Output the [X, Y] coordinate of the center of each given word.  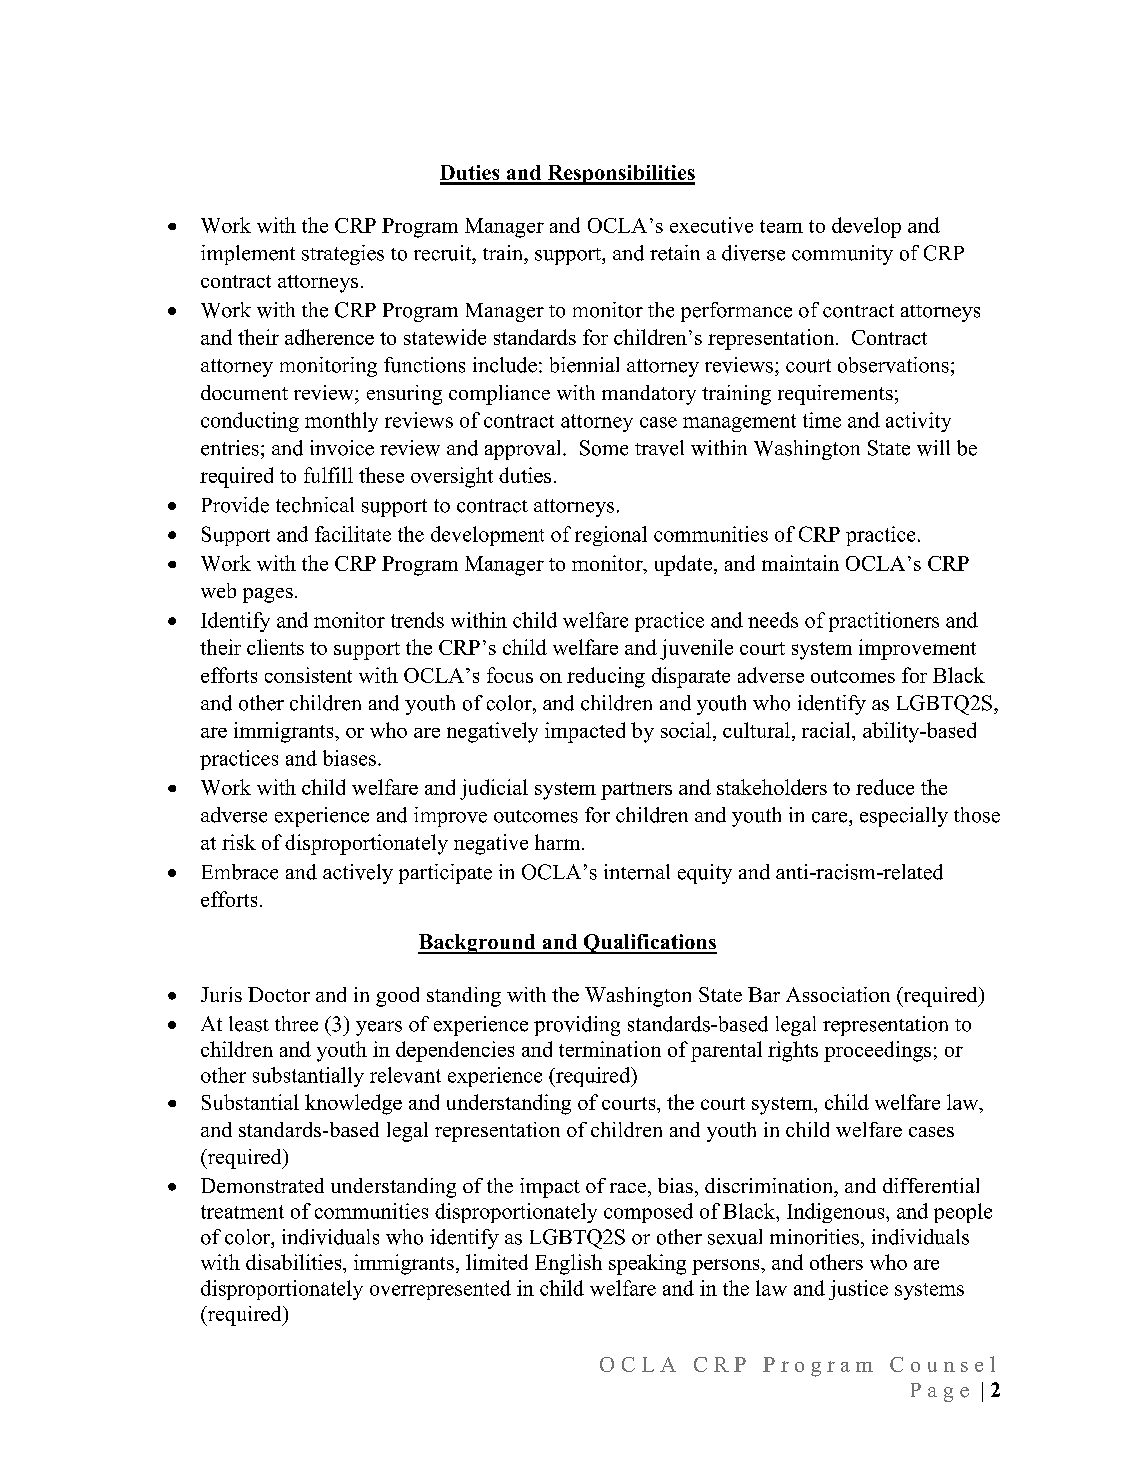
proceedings [877, 1051]
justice [858, 1290]
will [933, 448]
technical [315, 505]
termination [610, 1049]
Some [604, 448]
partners [636, 791]
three [296, 1024]
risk [239, 842]
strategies [343, 255]
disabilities [295, 1262]
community [842, 255]
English [568, 1264]
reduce [885, 787]
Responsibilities [620, 175]
